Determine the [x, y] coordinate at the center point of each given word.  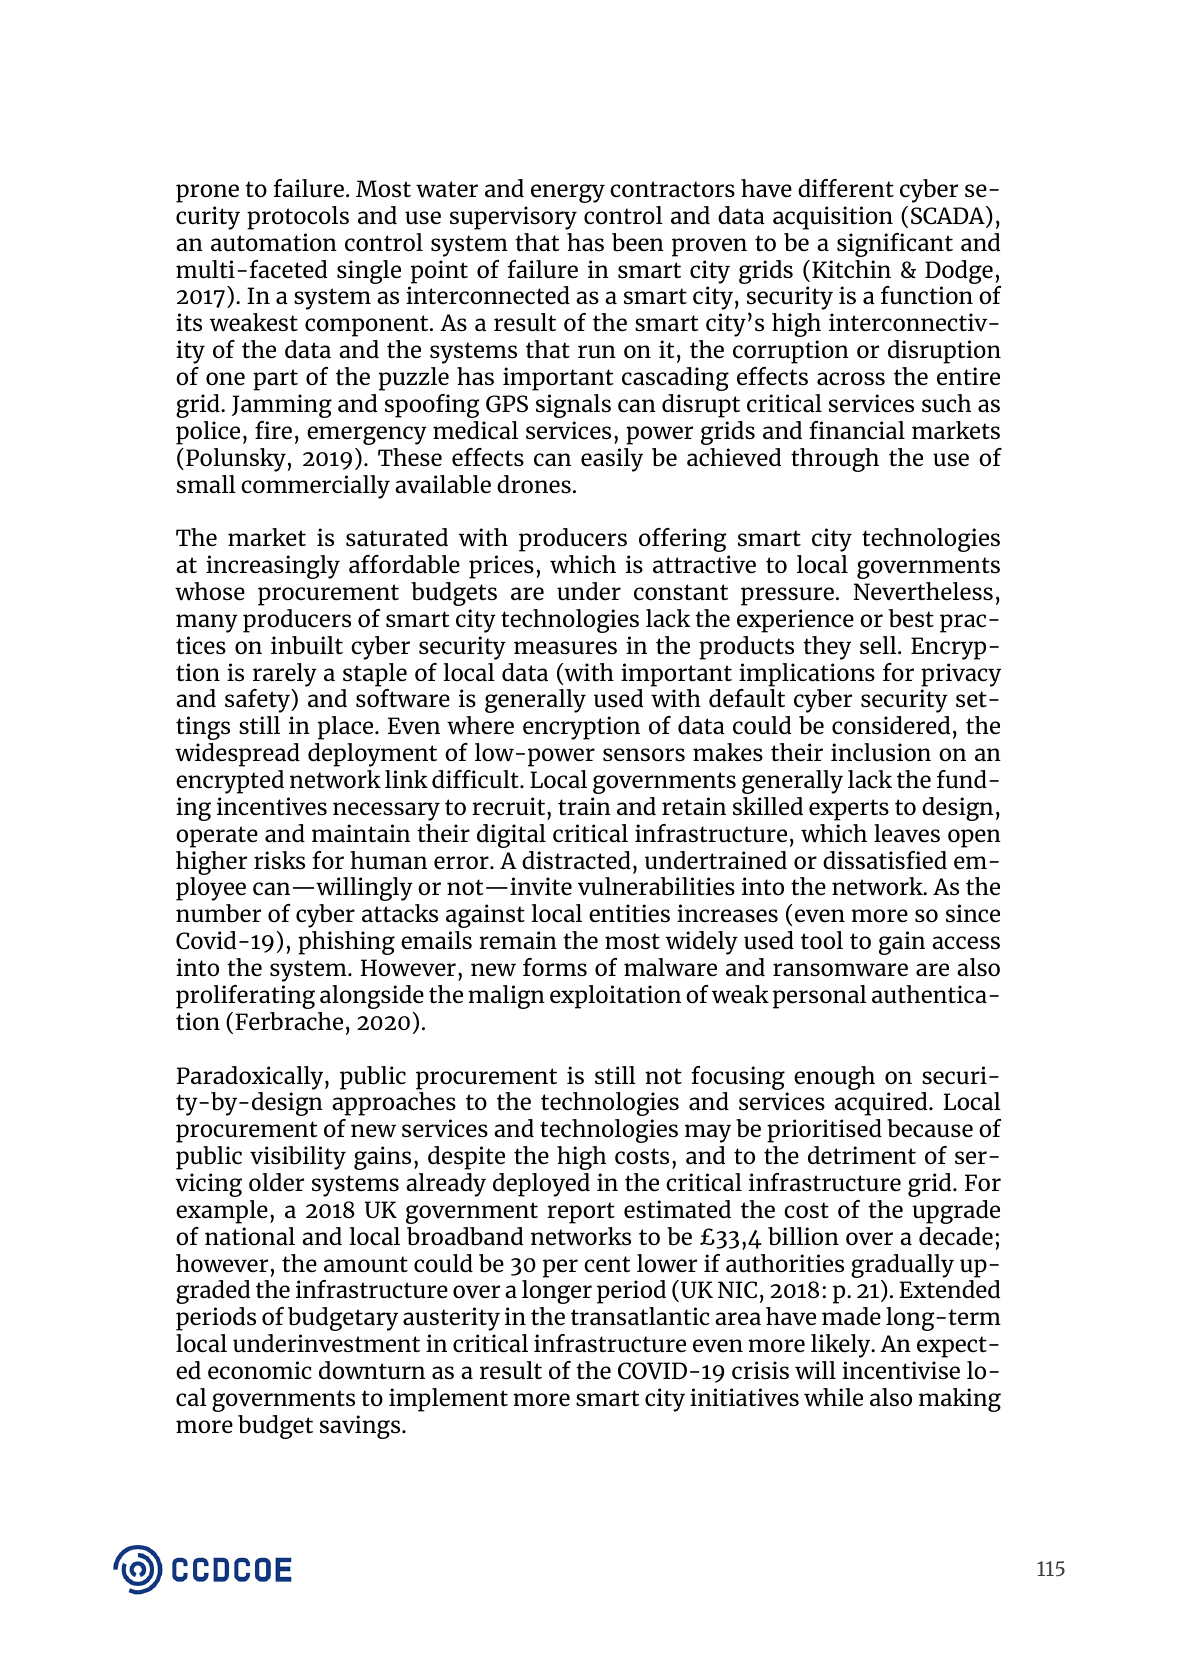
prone [207, 193]
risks [279, 860]
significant [895, 245]
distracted [576, 860]
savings [361, 1427]
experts [849, 810]
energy [568, 193]
